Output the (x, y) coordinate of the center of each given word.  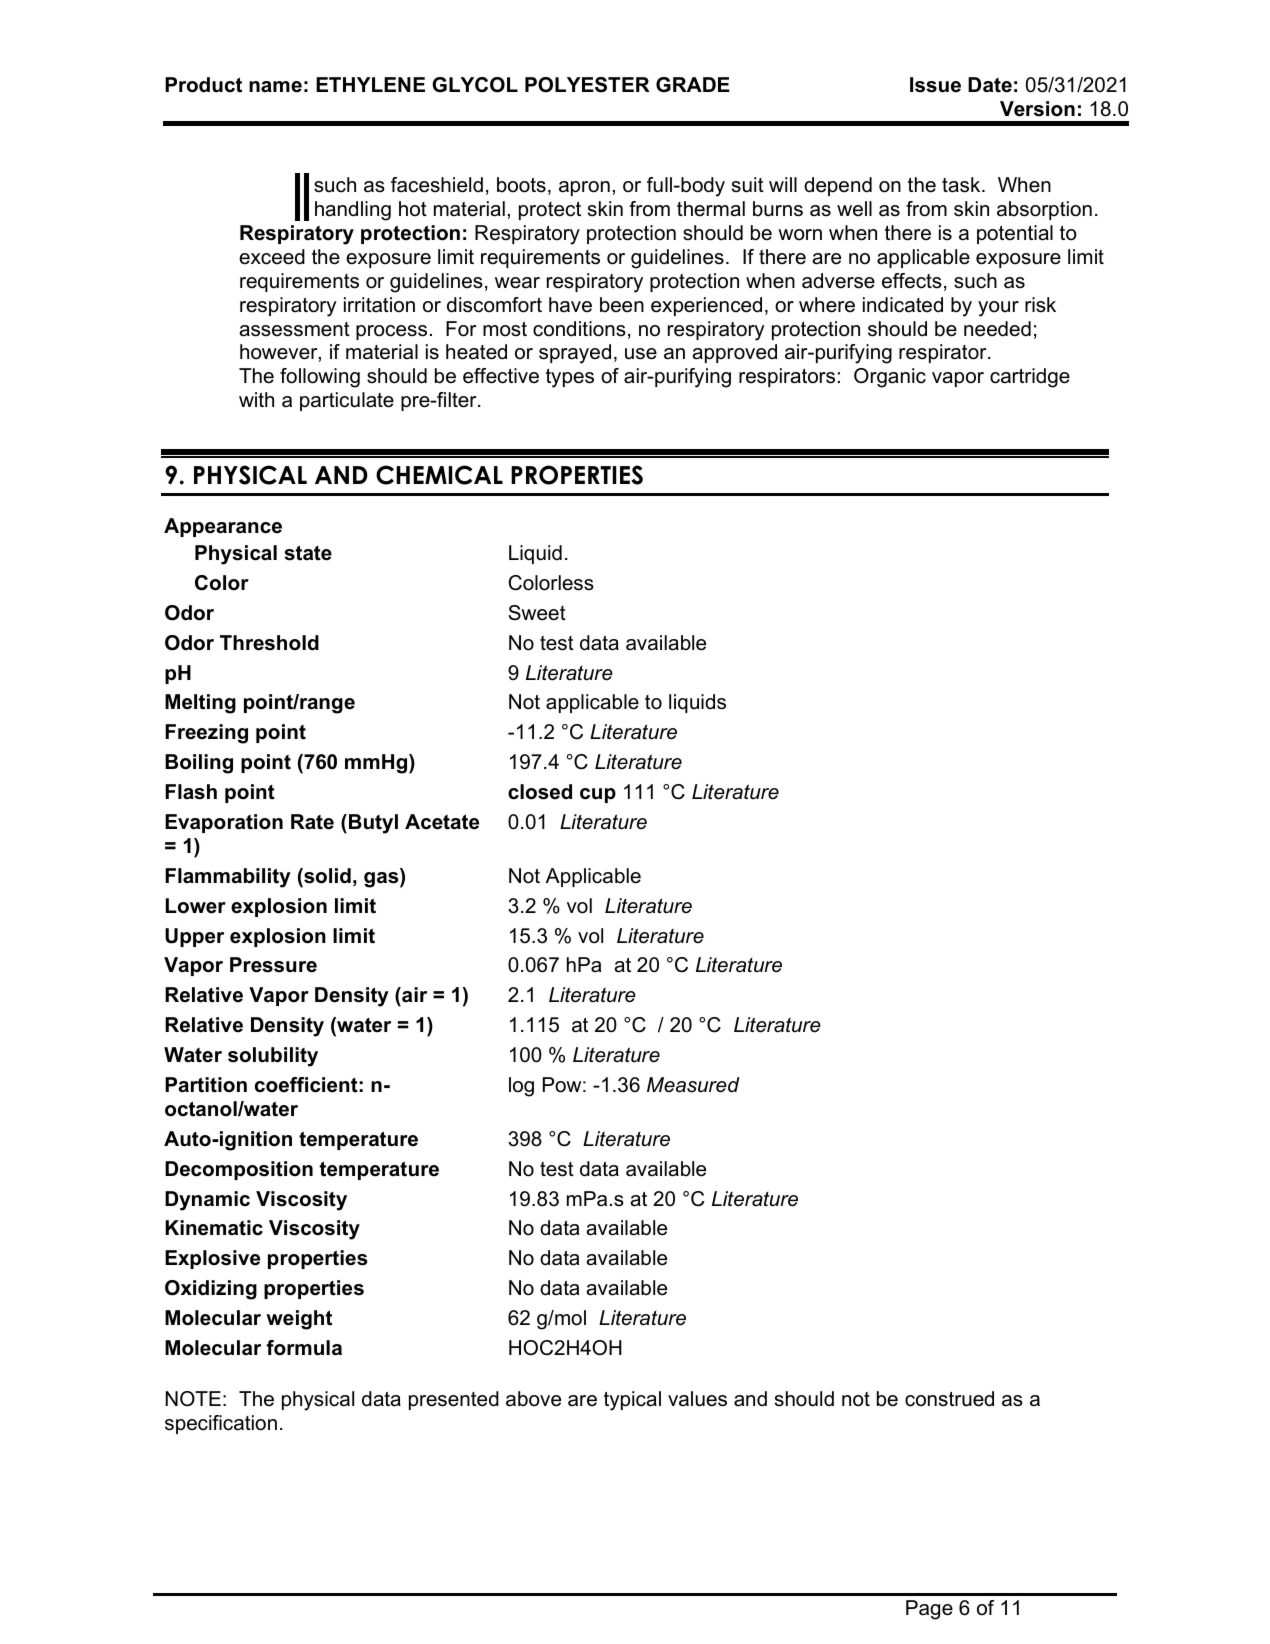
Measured (693, 1085)
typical (632, 1401)
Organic (890, 378)
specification (221, 1424)
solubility (273, 1057)
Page (929, 1610)
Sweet (537, 613)
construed (949, 1399)
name (275, 87)
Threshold (269, 643)
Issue (935, 85)
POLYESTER (587, 85)
